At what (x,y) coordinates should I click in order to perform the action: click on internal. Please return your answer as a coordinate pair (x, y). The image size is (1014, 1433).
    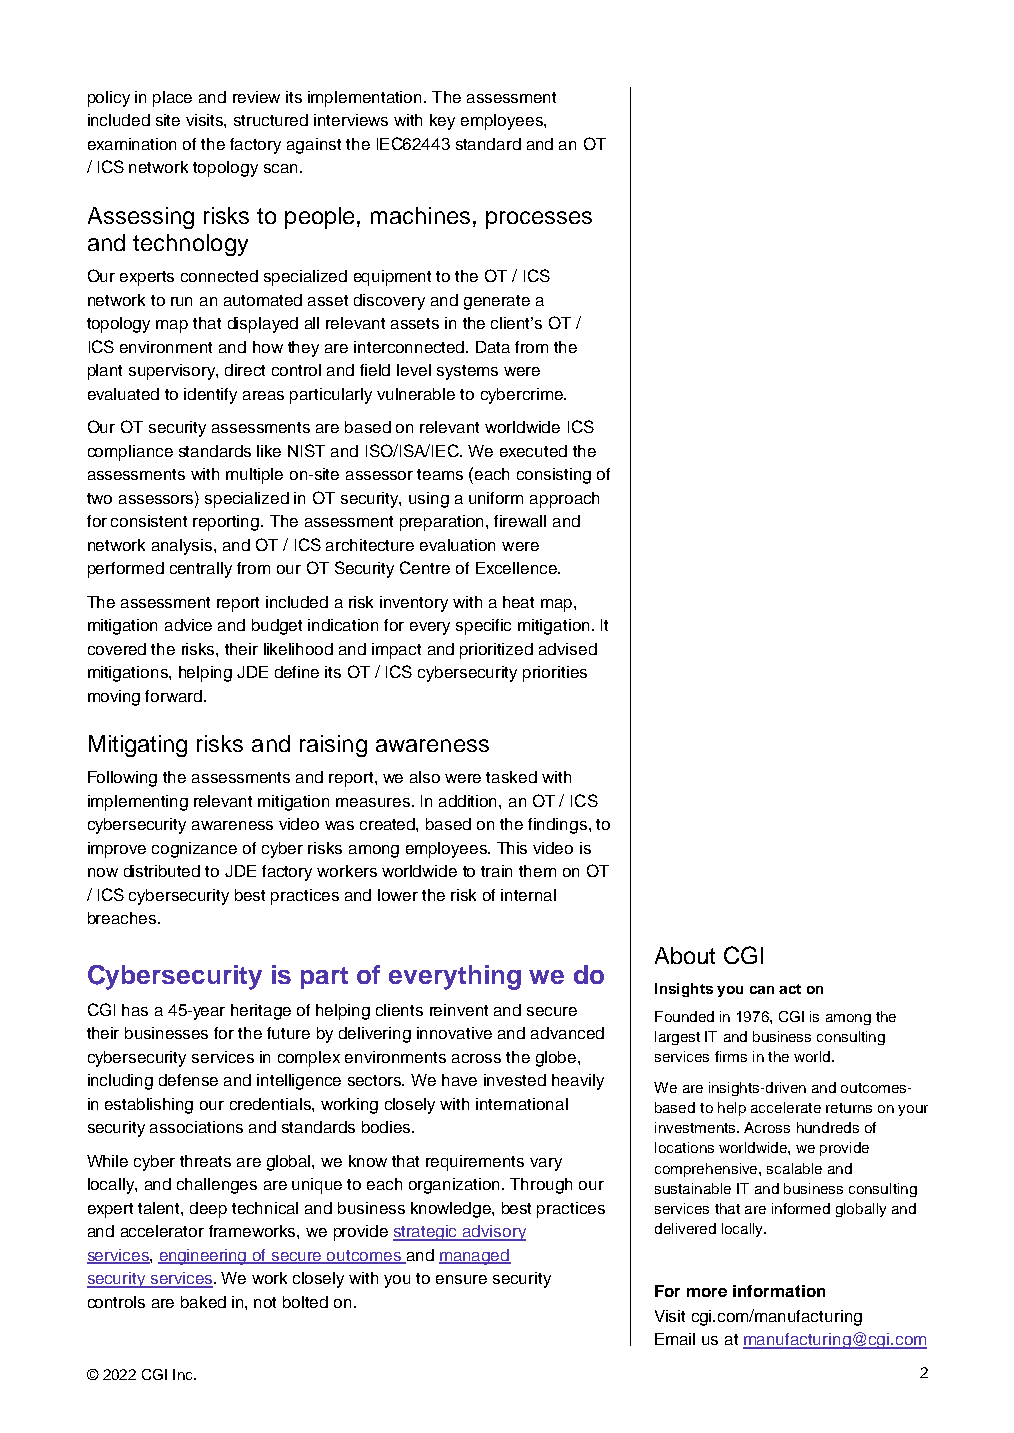
    Looking at the image, I should click on (528, 895).
